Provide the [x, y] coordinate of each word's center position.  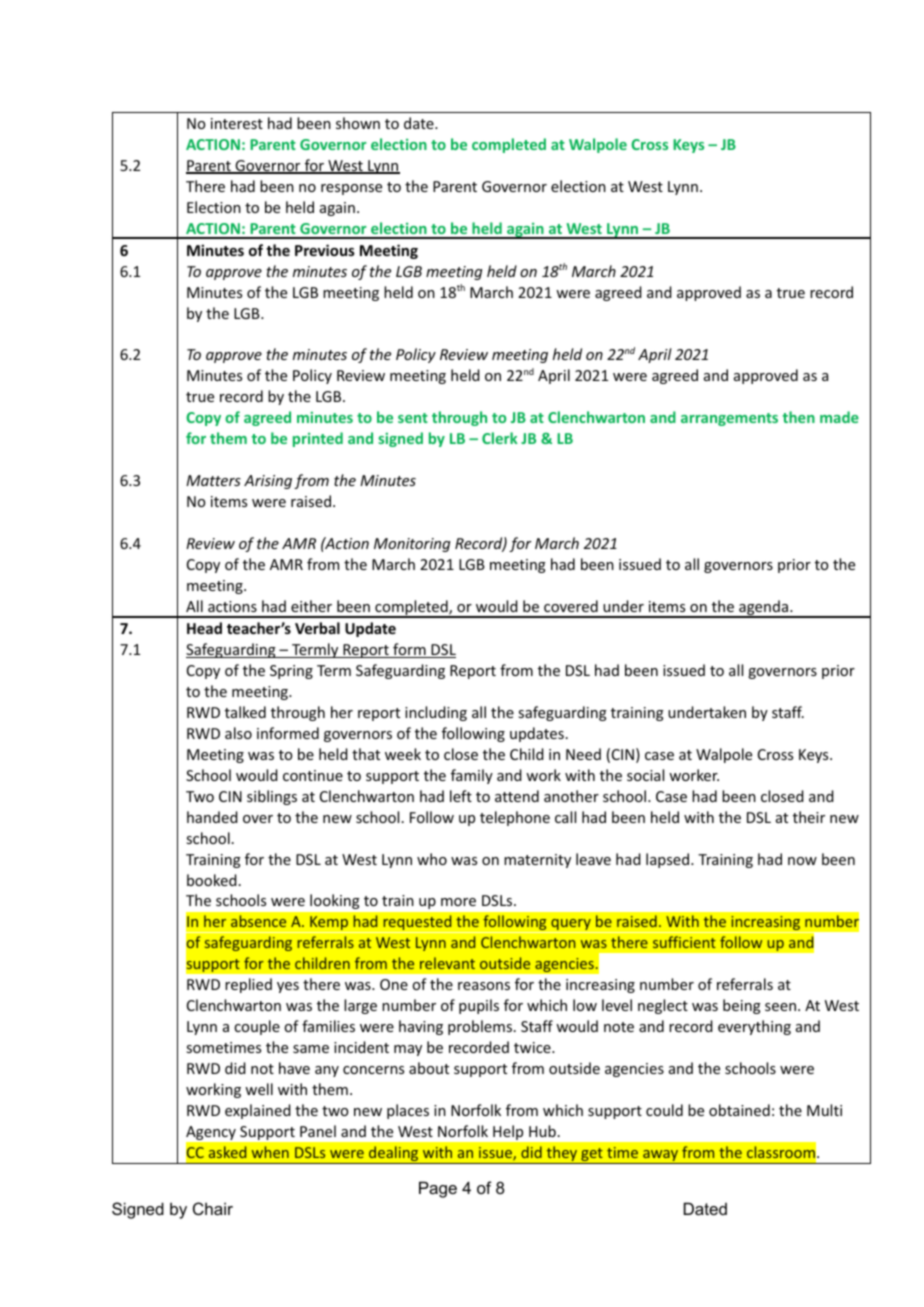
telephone [515, 818]
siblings [272, 797]
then [799, 417]
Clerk [500, 438]
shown [358, 123]
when [270, 1152]
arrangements [729, 419]
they [562, 1155]
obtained [739, 1110]
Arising [268, 482]
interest [237, 123]
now [802, 861]
